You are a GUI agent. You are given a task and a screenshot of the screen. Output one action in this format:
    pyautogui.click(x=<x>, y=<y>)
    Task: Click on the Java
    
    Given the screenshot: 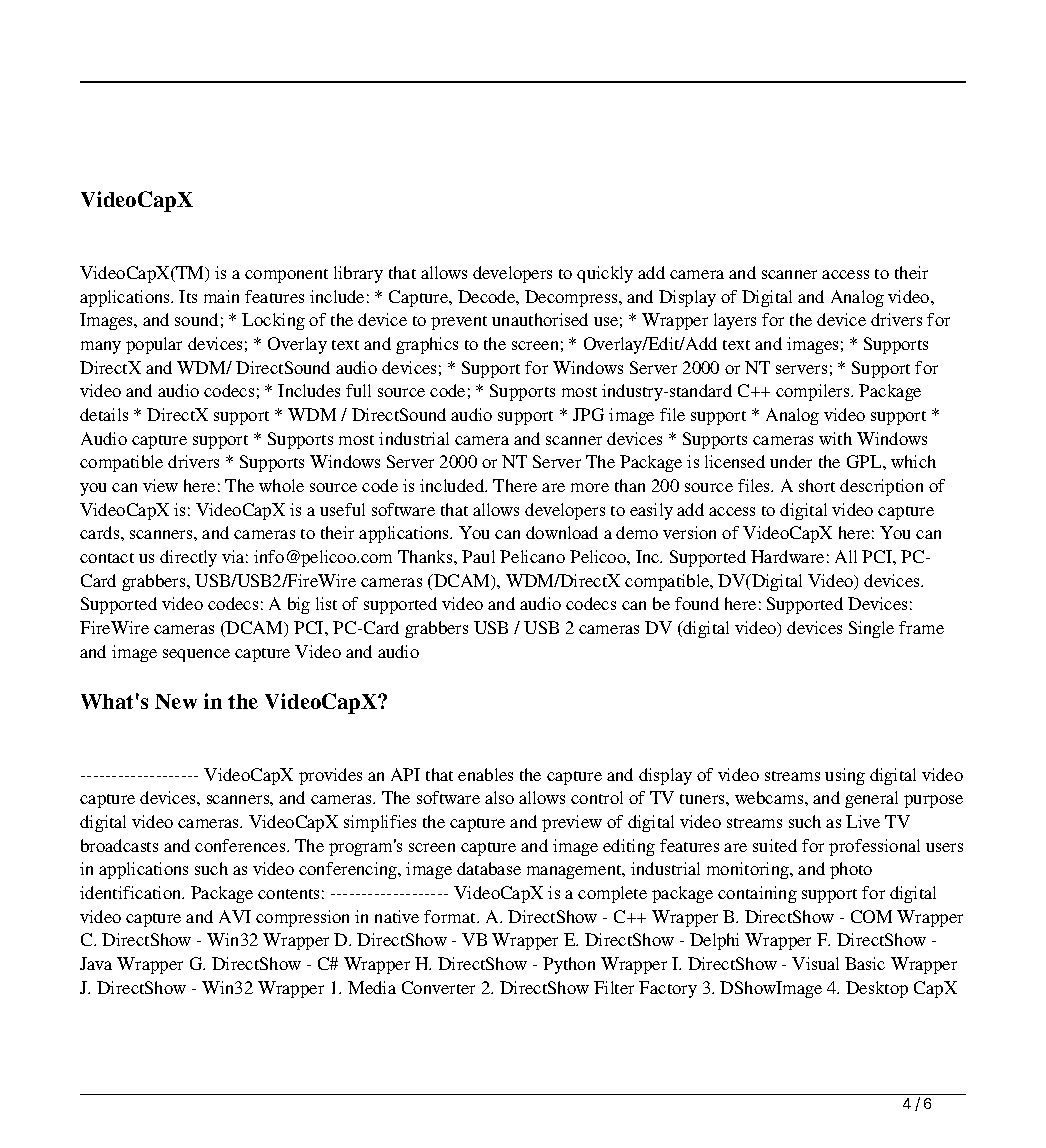 What is the action you would take?
    pyautogui.click(x=96, y=963)
